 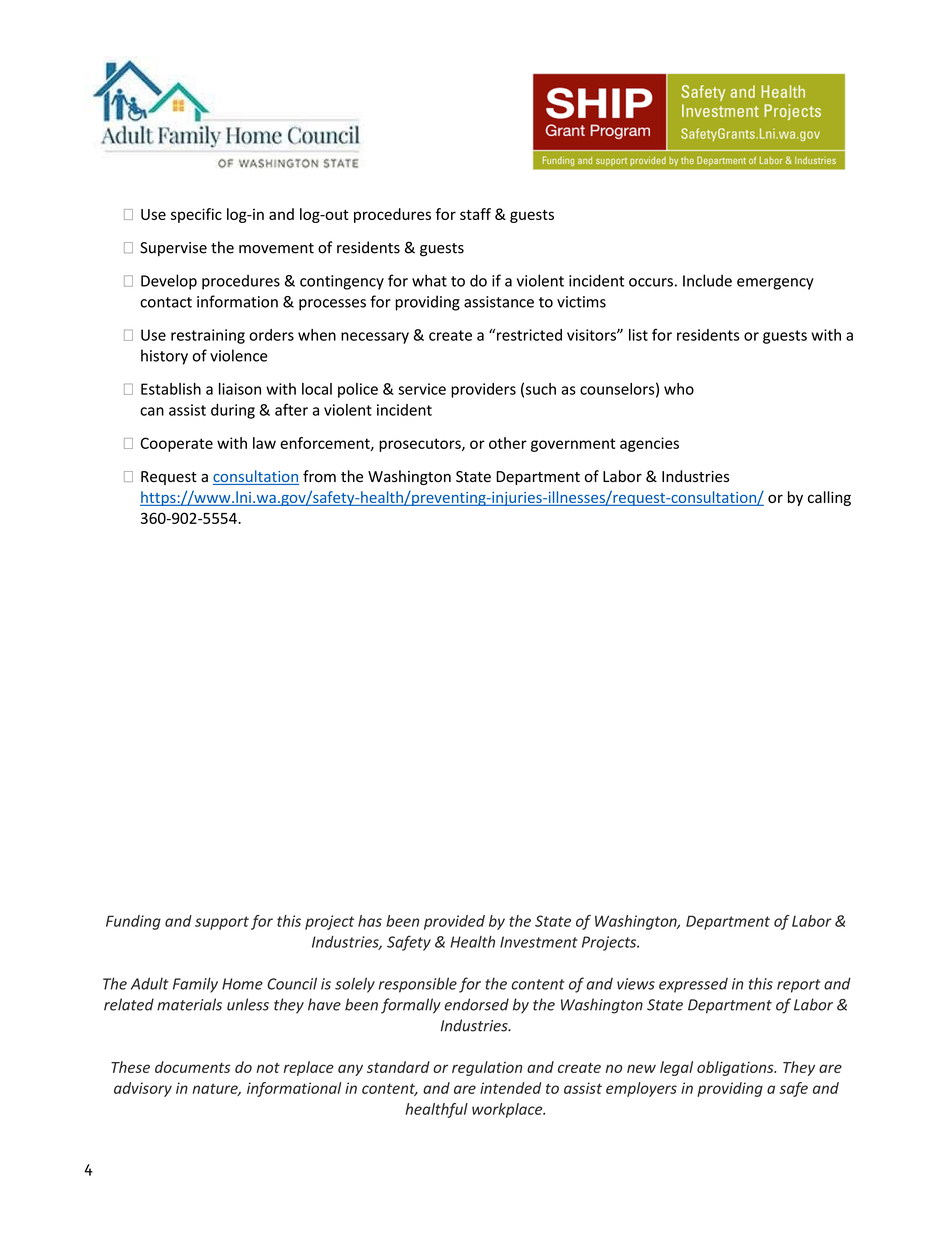 I want to click on other, so click(x=508, y=443).
